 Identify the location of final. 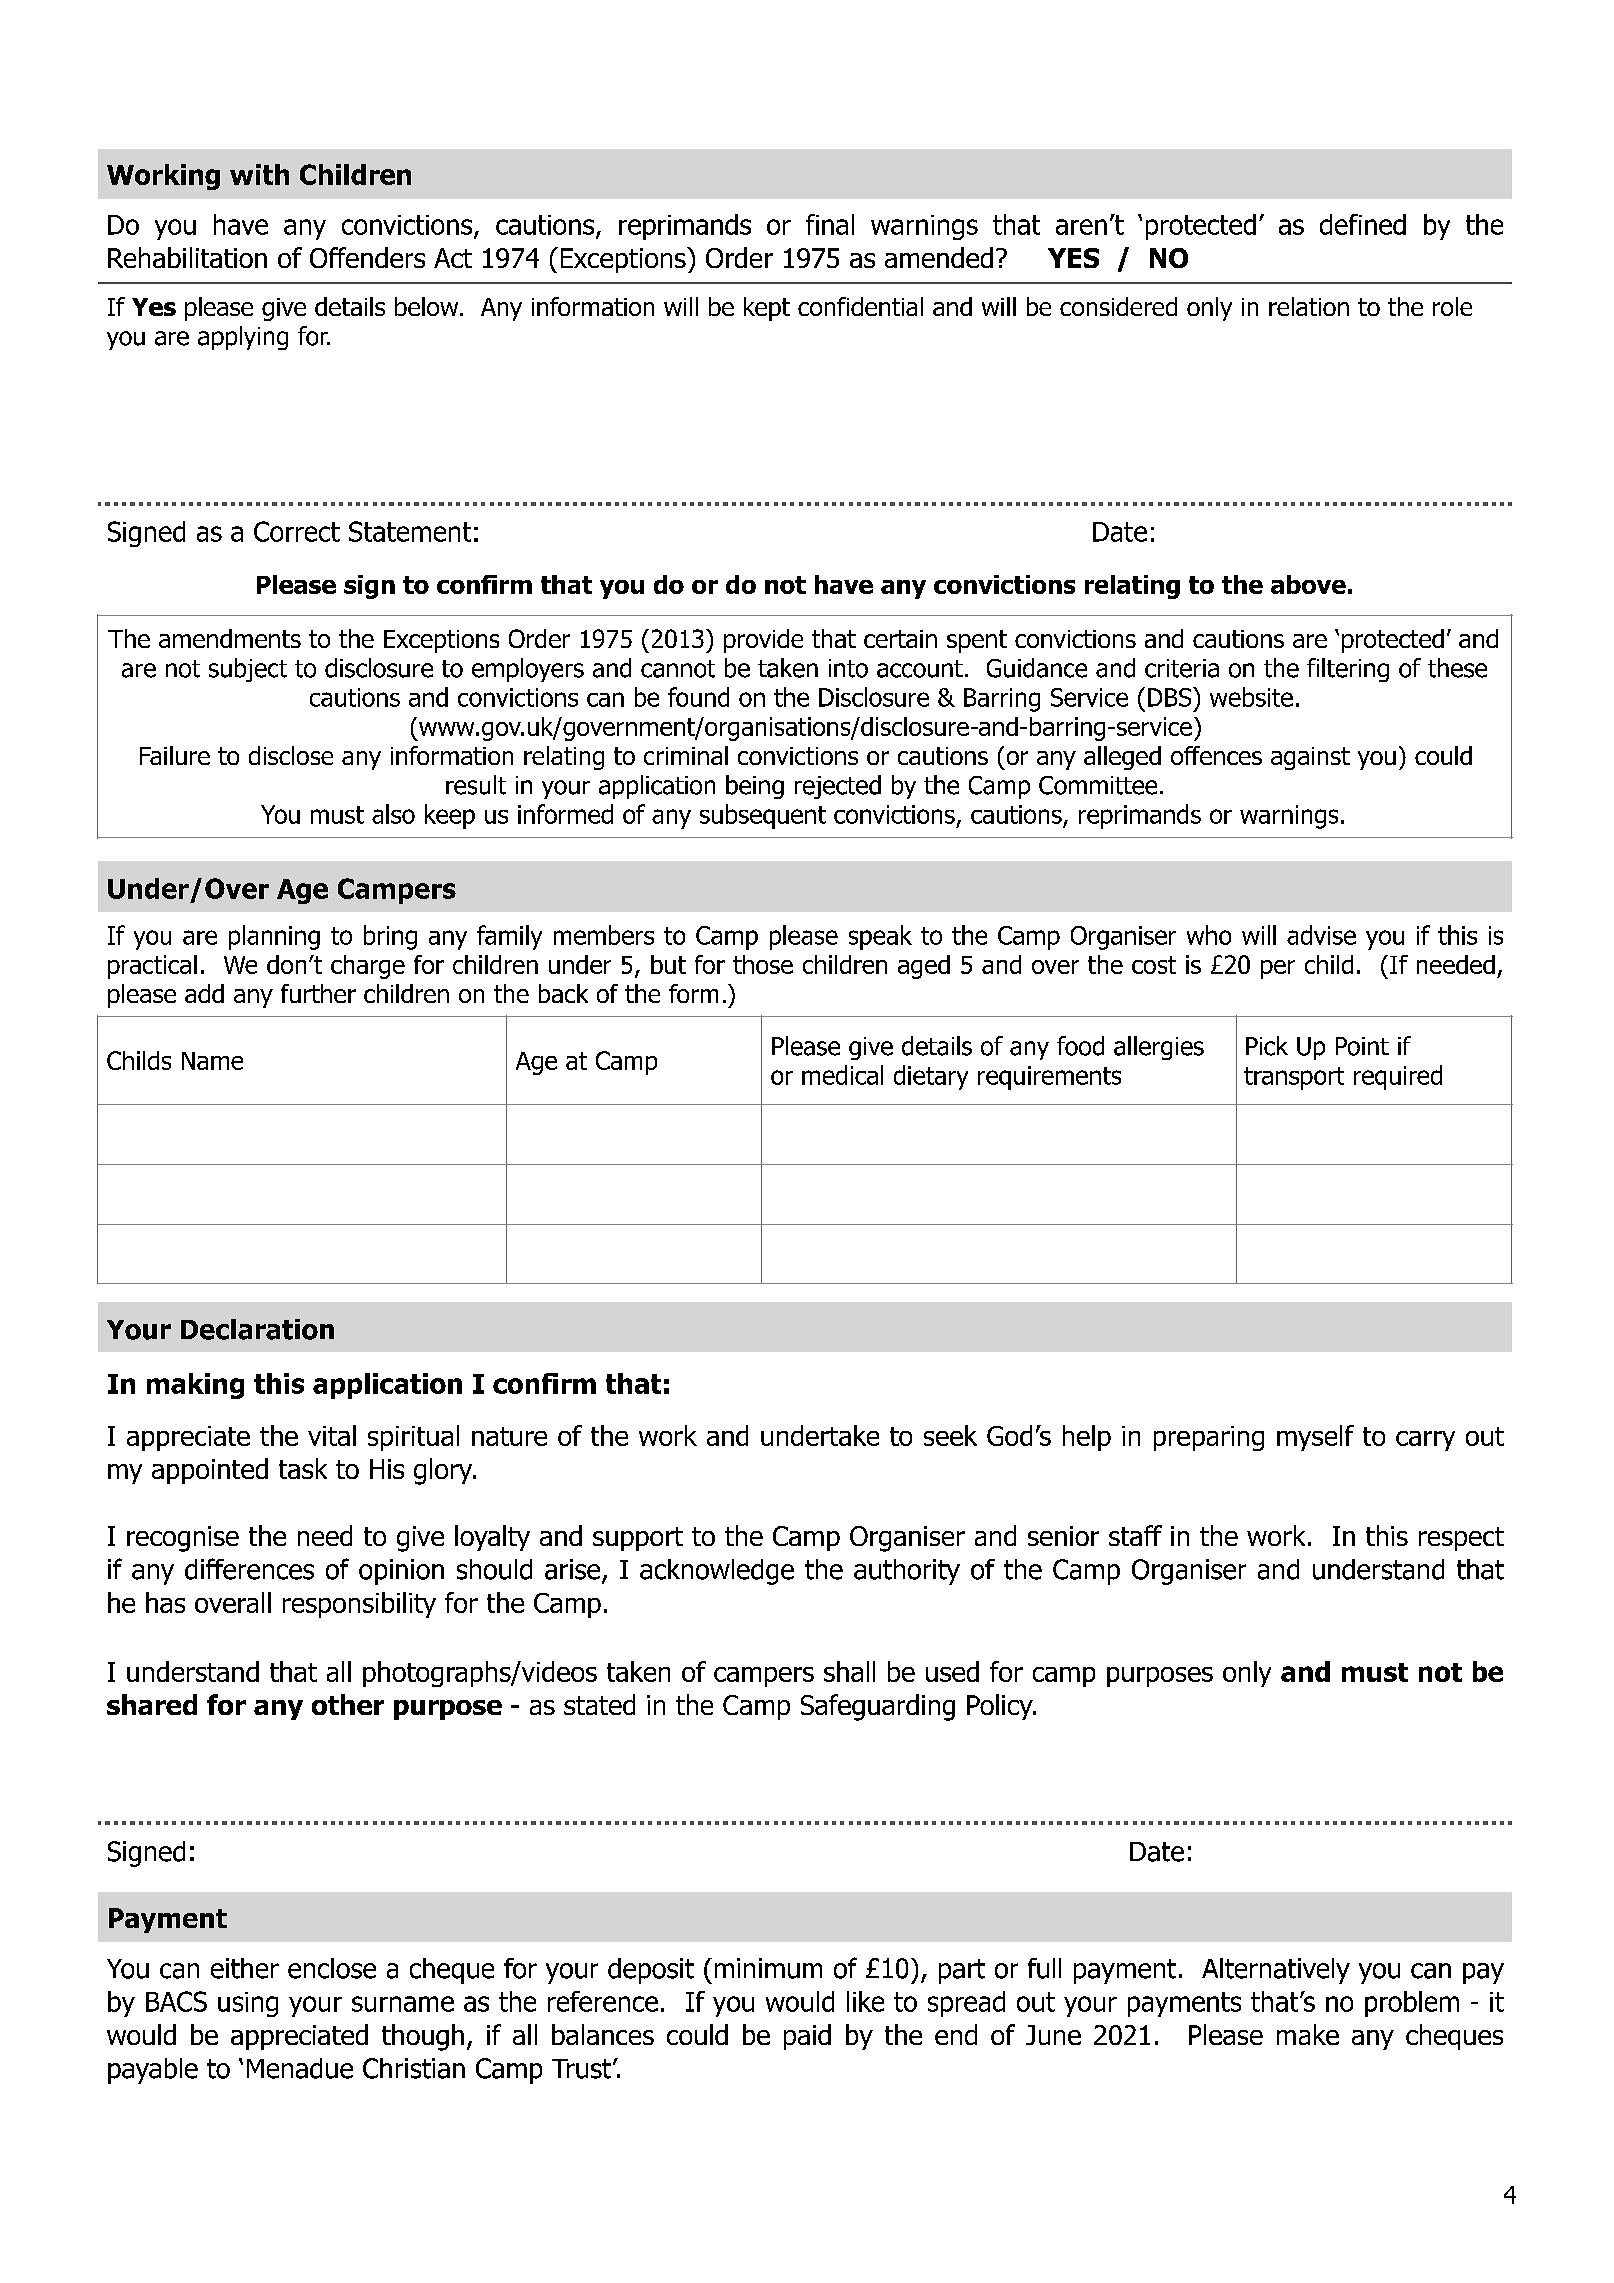
(830, 224).
